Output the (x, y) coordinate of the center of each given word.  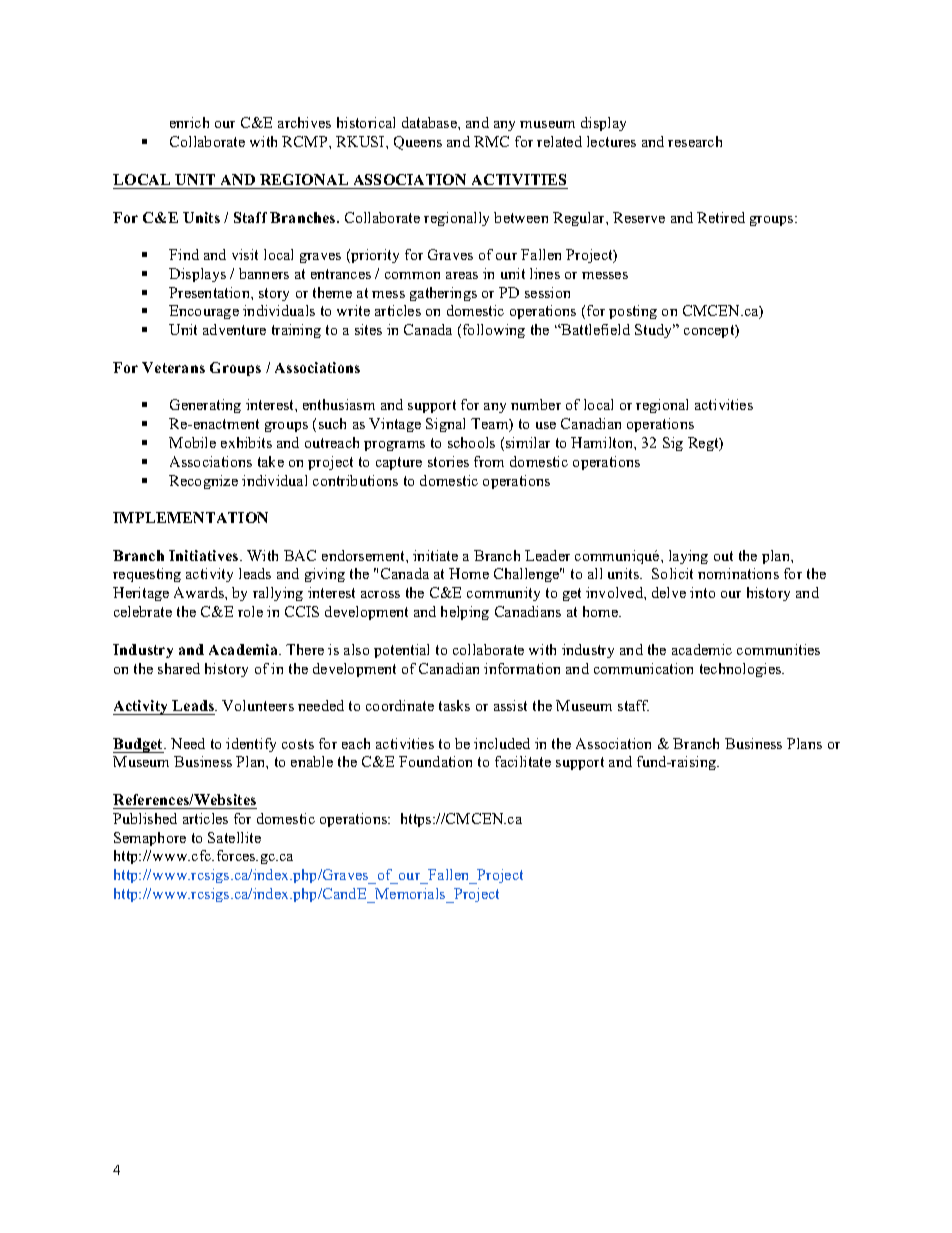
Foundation (435, 761)
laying (688, 557)
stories (448, 461)
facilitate (523, 761)
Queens (418, 143)
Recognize (203, 482)
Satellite (234, 837)
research (695, 141)
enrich (189, 122)
